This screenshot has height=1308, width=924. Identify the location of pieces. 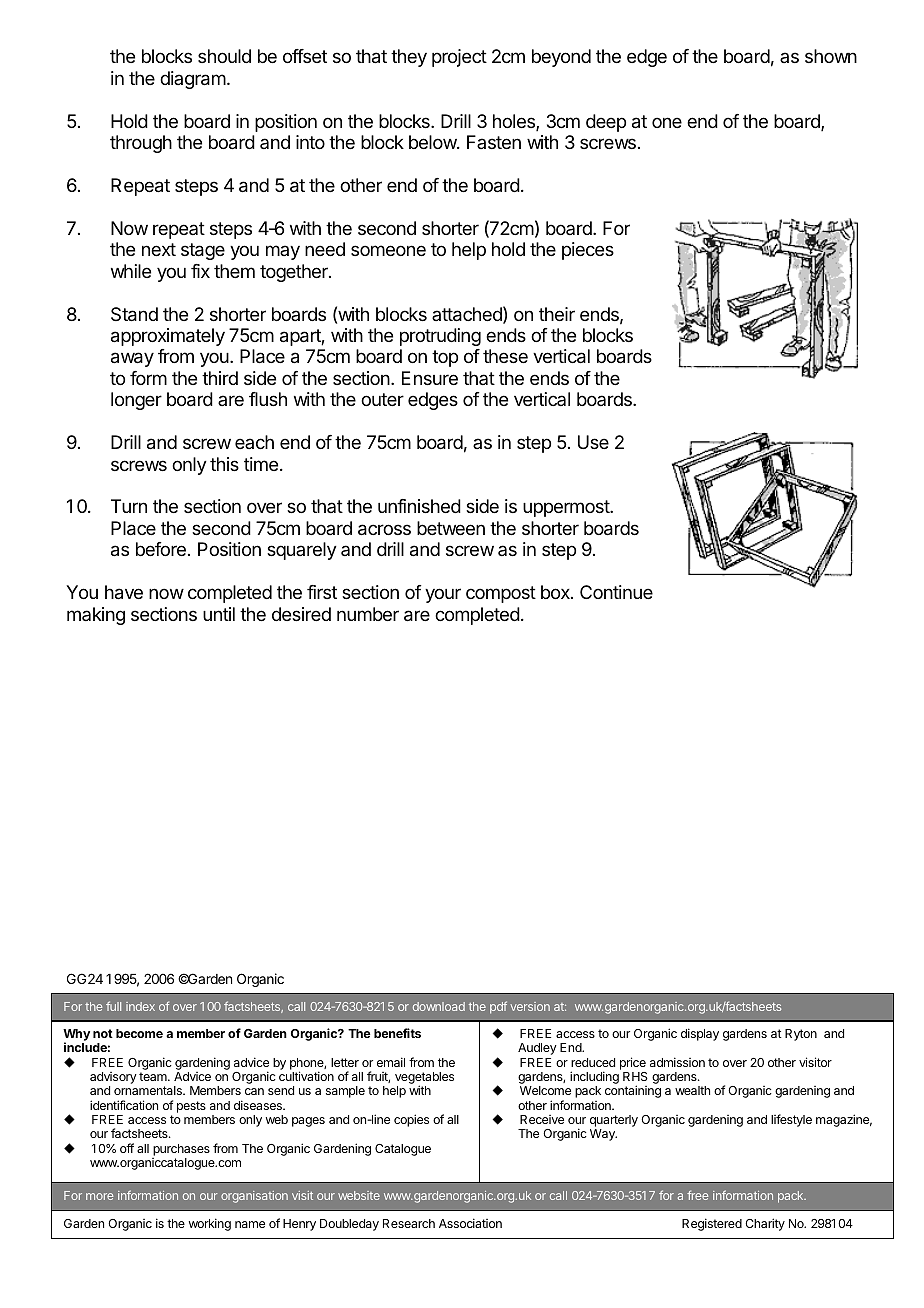
(588, 251).
